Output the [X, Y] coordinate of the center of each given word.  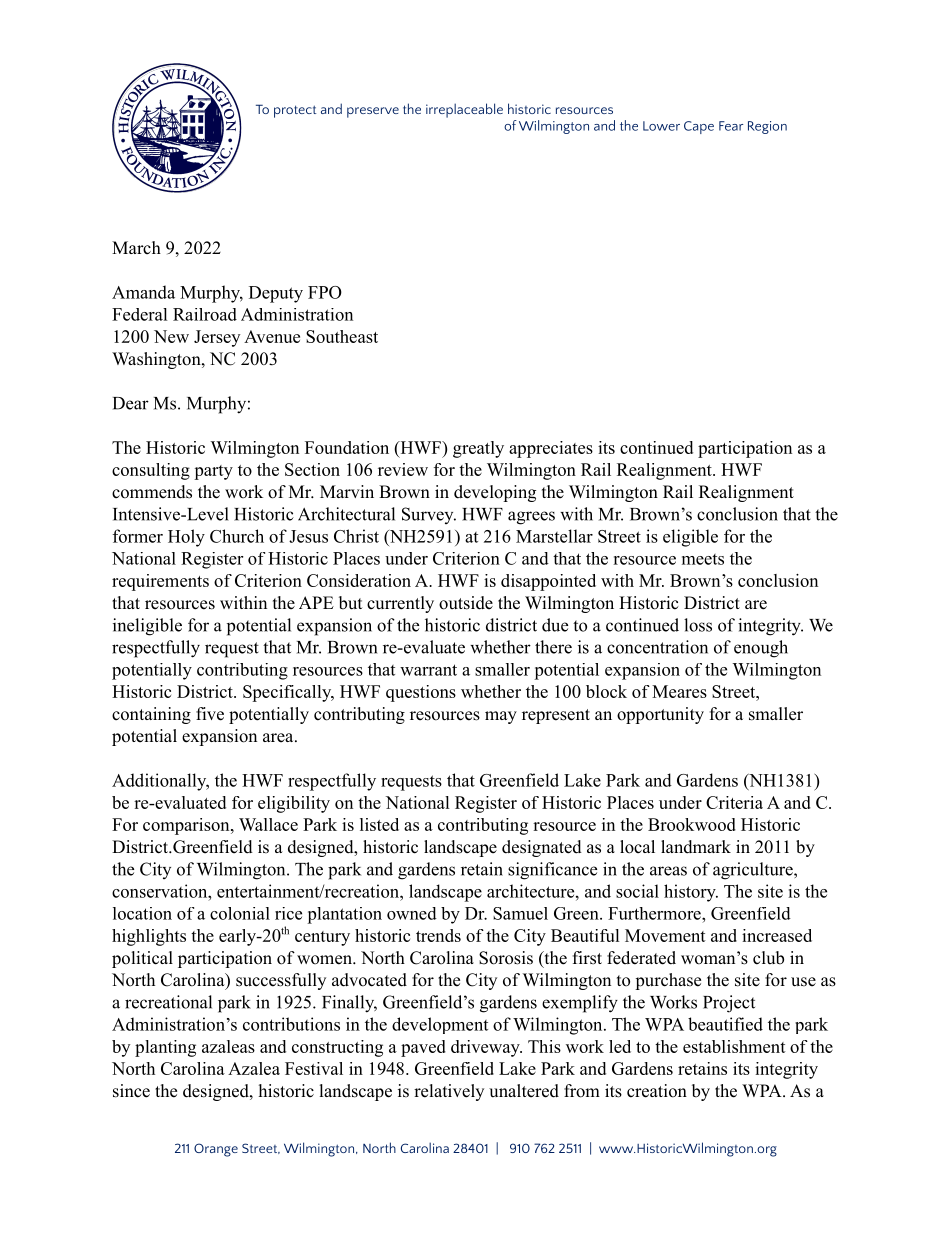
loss [698, 625]
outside [466, 603]
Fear [731, 126]
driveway [486, 1048]
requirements [160, 582]
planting [165, 1048]
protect [295, 111]
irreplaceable [464, 110]
